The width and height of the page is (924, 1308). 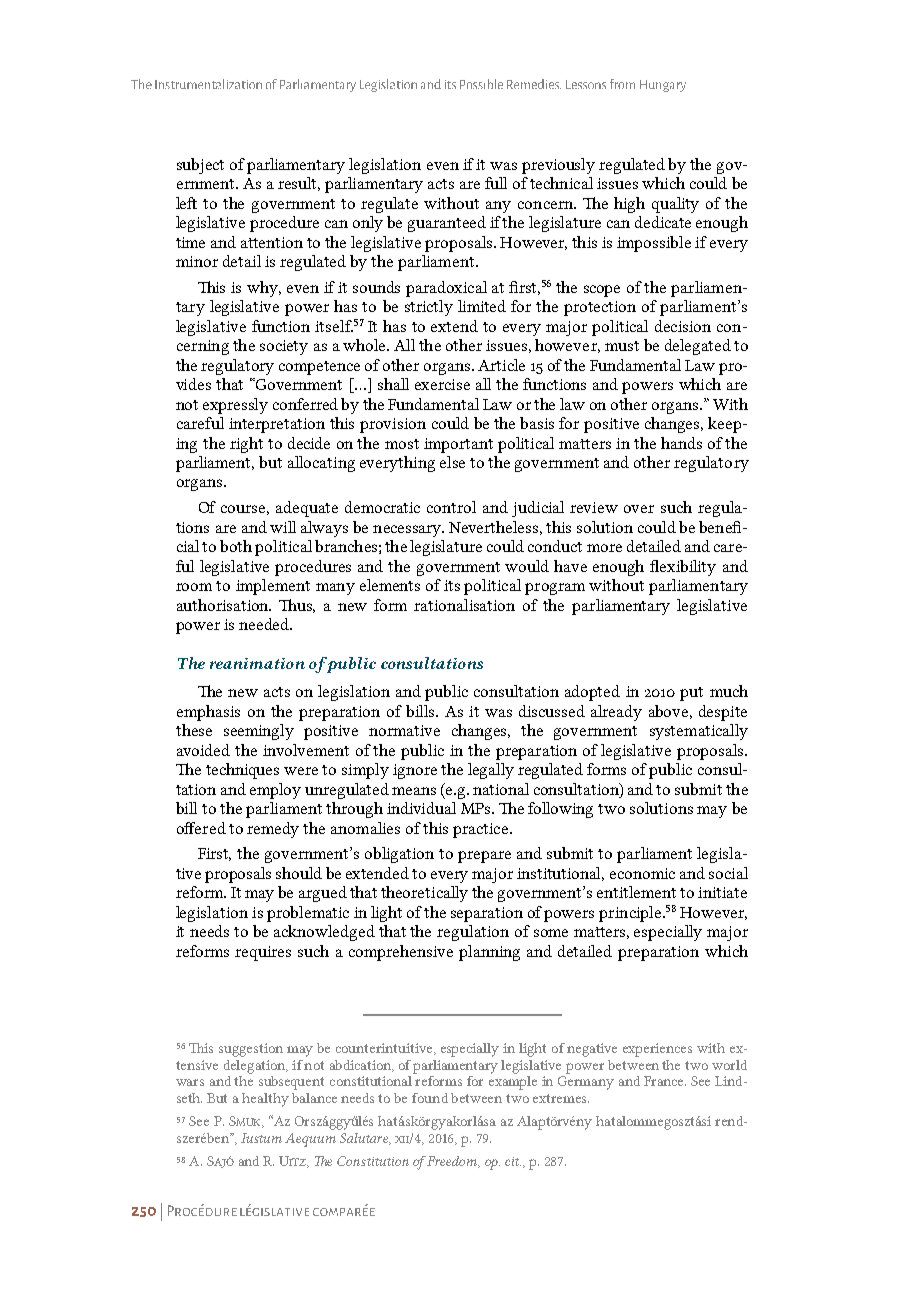 I want to click on France, so click(x=665, y=1081).
